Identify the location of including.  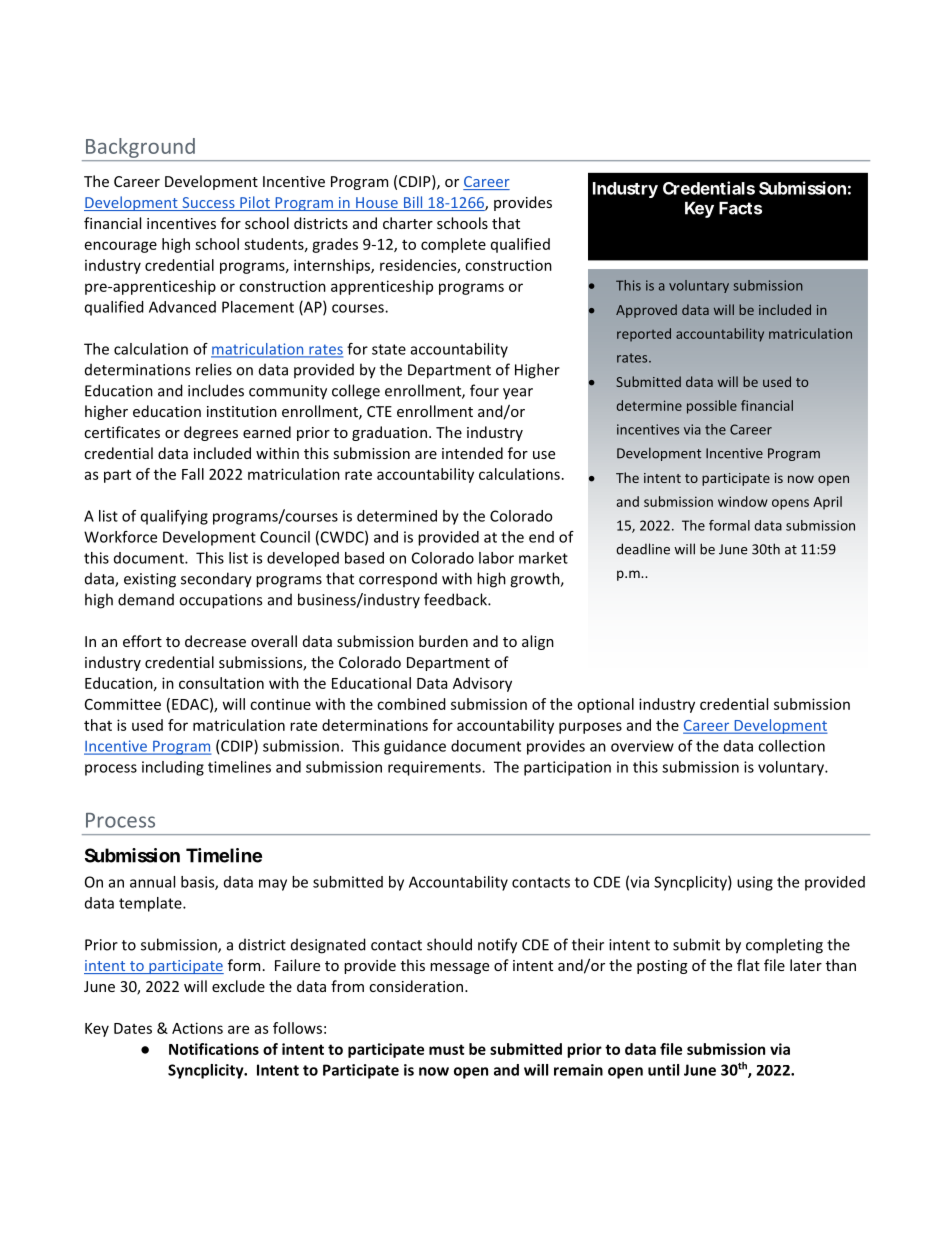
(173, 768).
